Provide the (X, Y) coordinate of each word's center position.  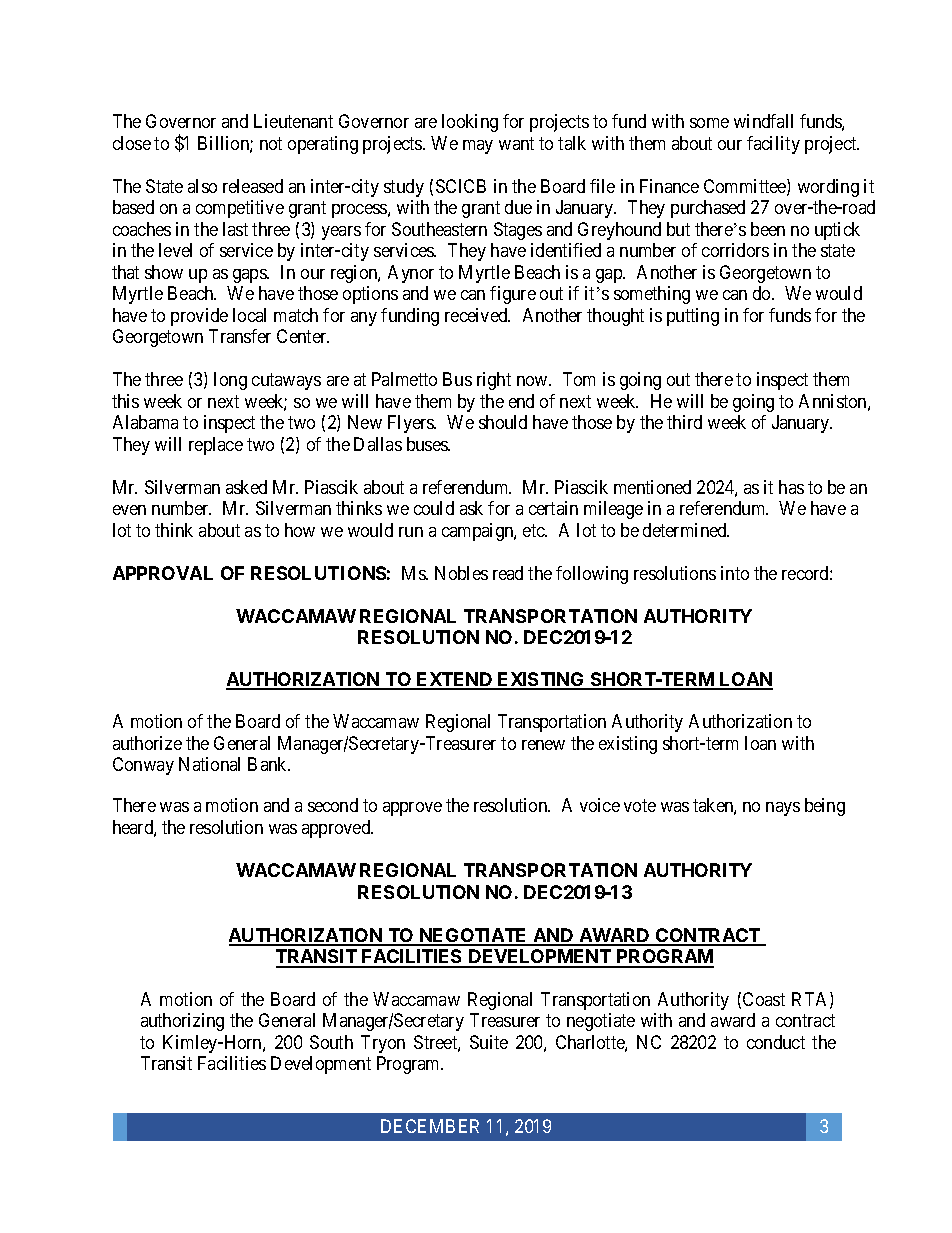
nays (783, 809)
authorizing (182, 1022)
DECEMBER (430, 1126)
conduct (776, 1042)
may (478, 147)
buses (428, 444)
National (209, 764)
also (202, 186)
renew (543, 745)
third (684, 422)
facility (773, 145)
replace (216, 446)
